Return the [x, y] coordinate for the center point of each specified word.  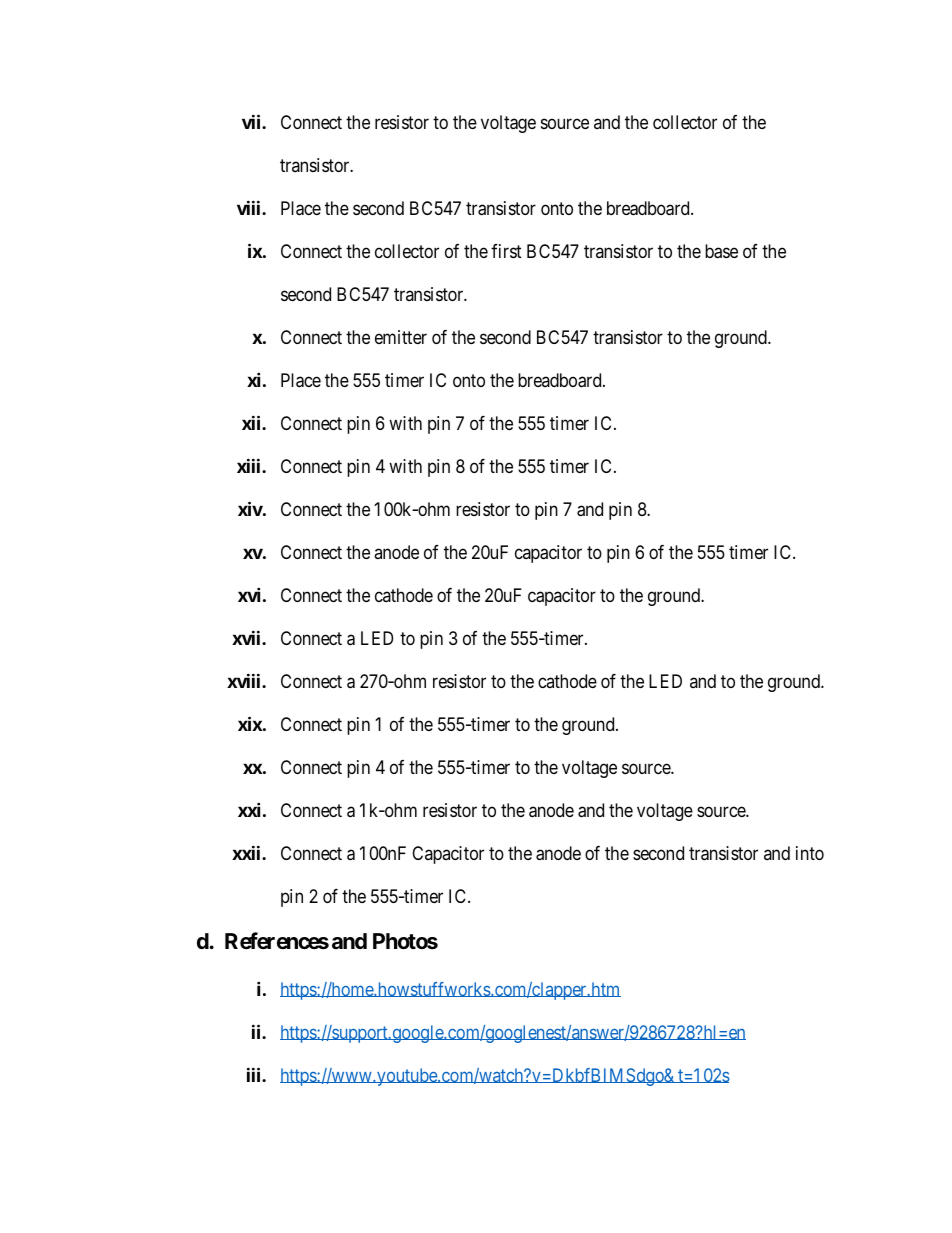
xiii [250, 465]
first [506, 251]
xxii [247, 852]
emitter [401, 337]
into [810, 853]
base [721, 251]
